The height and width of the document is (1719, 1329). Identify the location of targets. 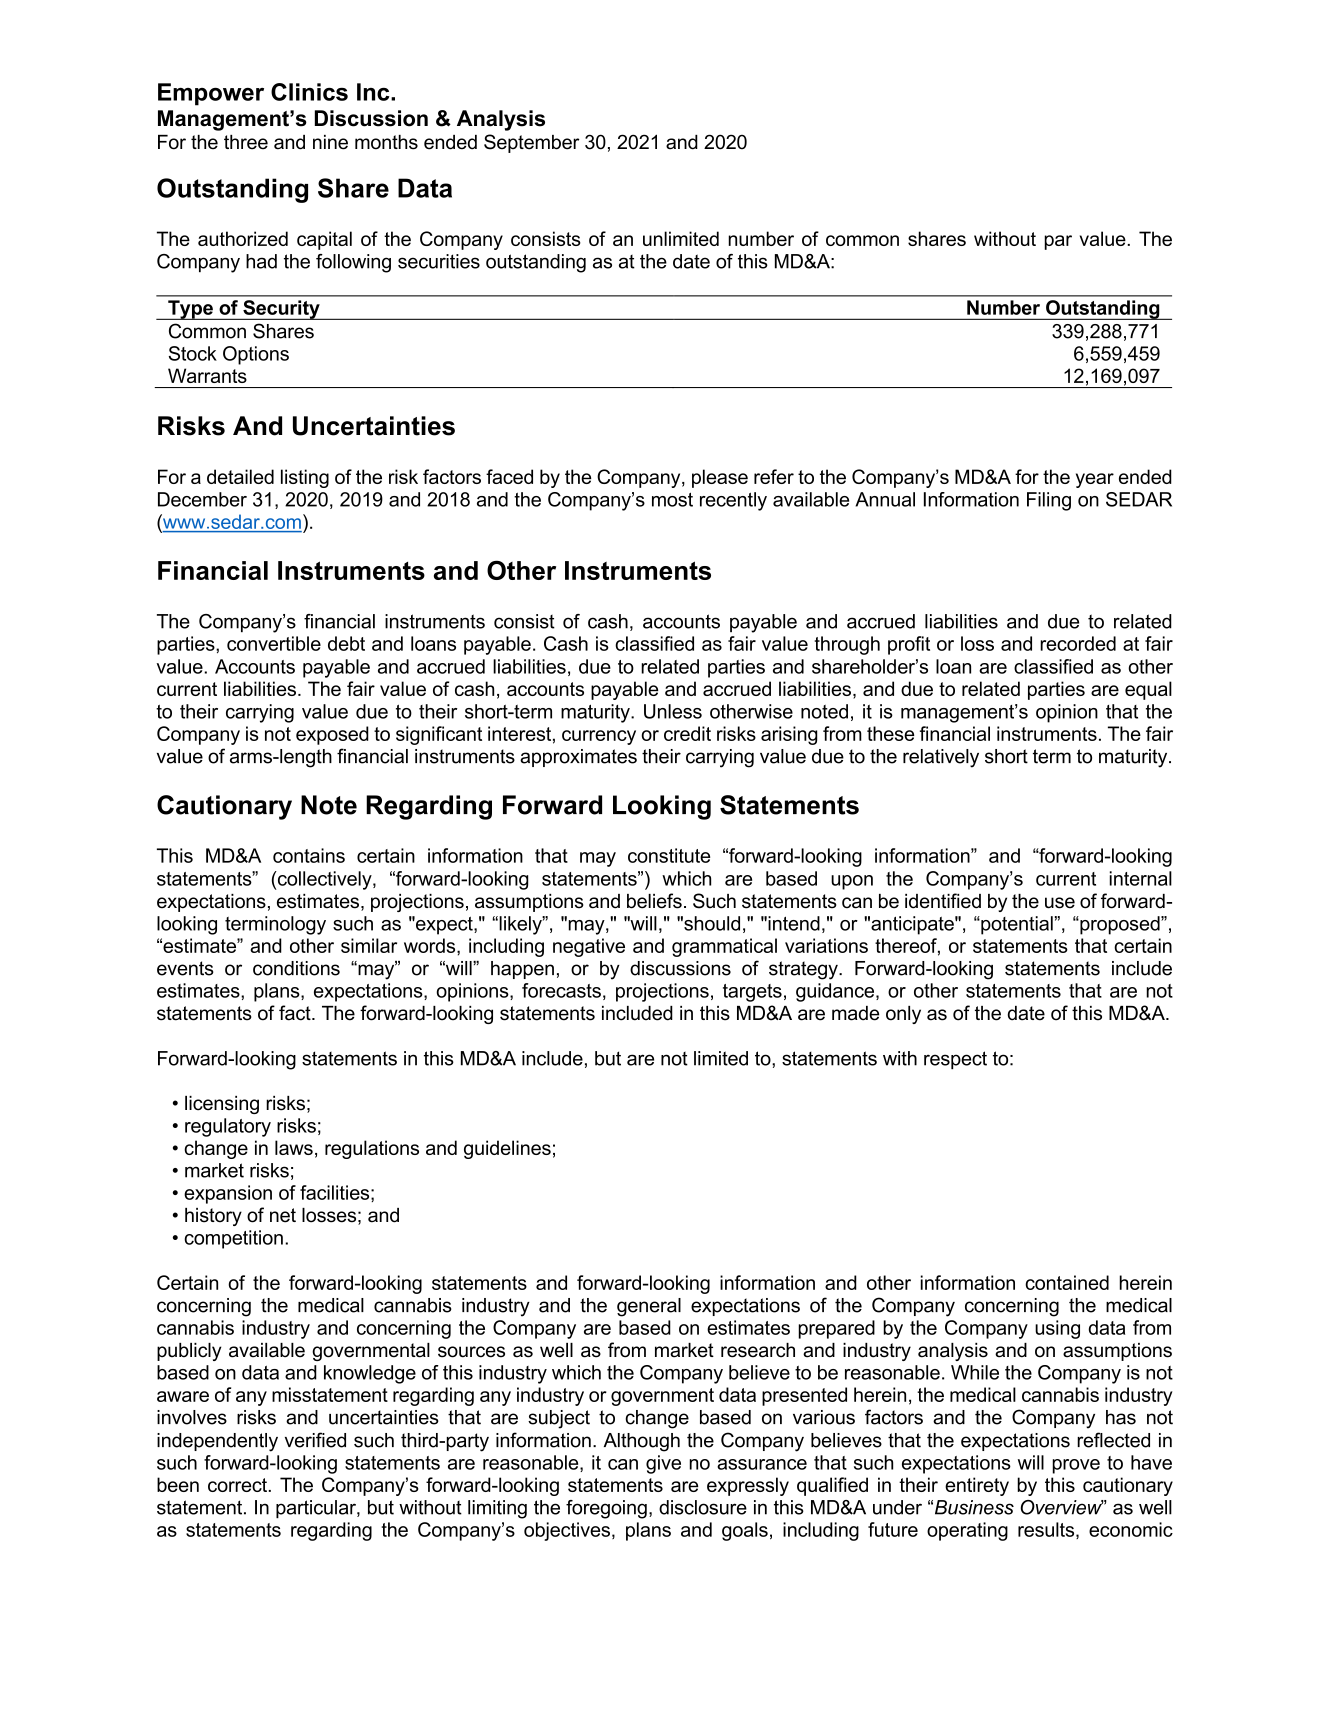
(752, 993).
